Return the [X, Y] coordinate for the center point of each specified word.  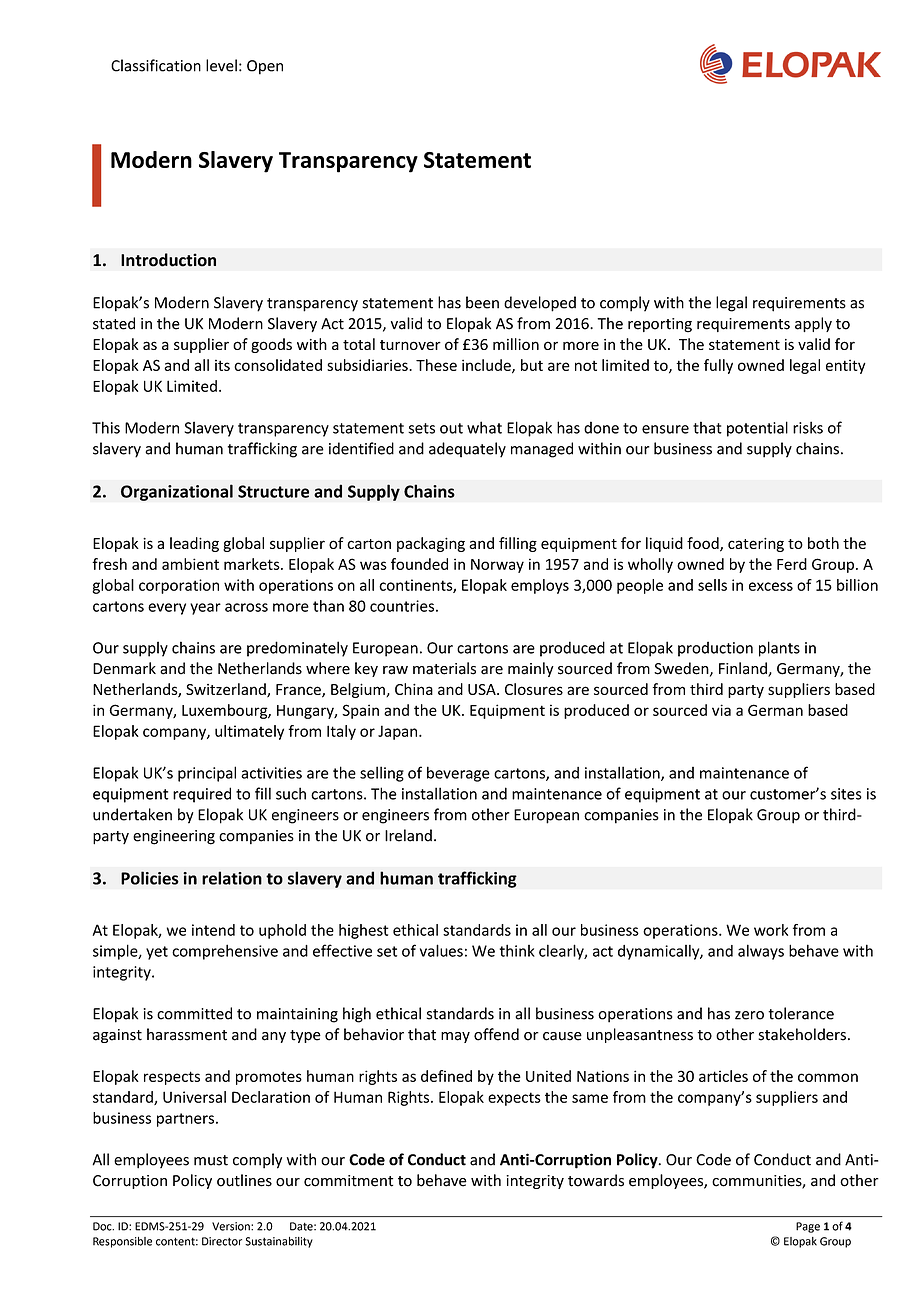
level [221, 65]
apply [813, 324]
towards [596, 1180]
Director [222, 1241]
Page [808, 1227]
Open [265, 67]
